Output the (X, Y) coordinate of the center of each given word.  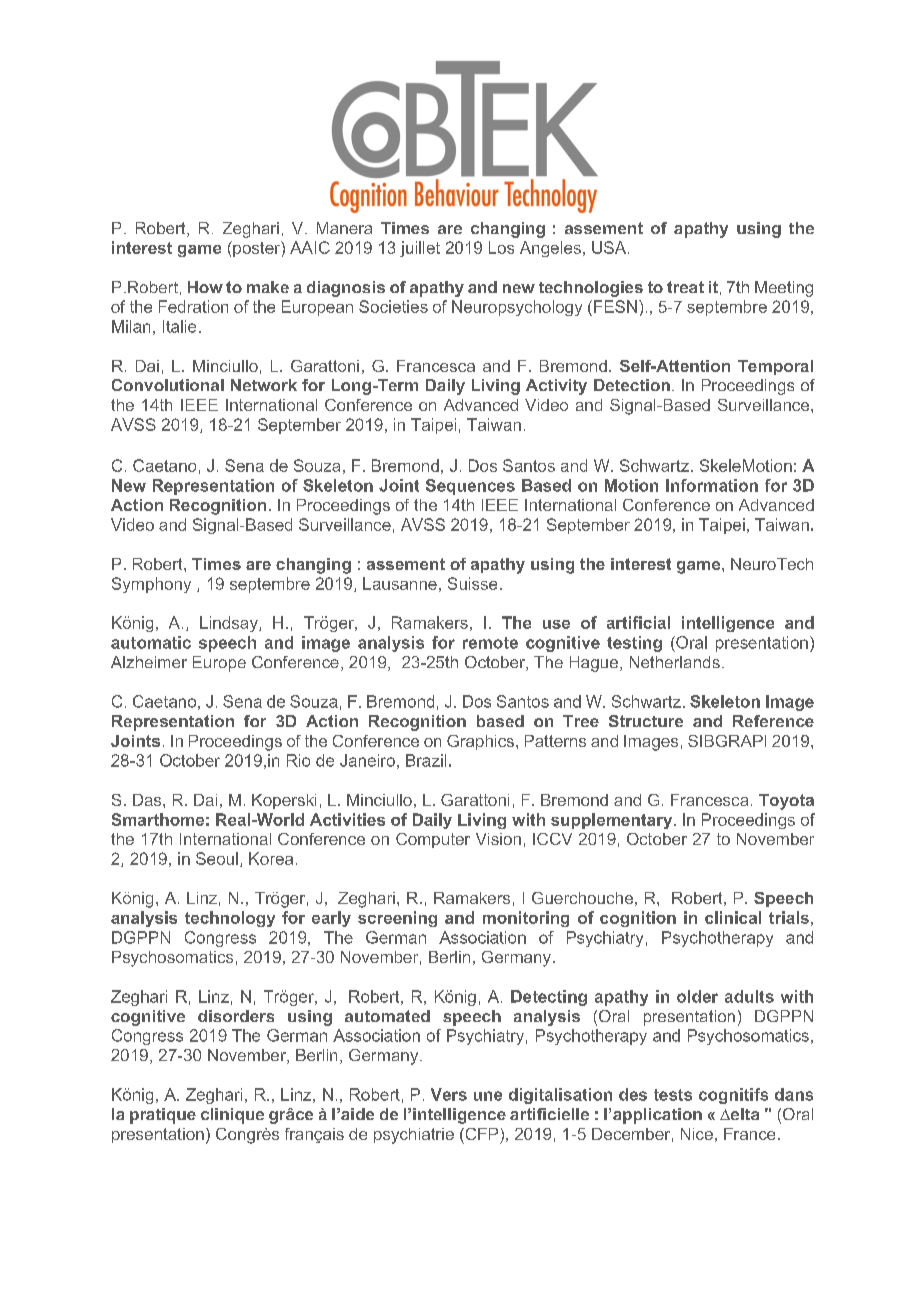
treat (685, 287)
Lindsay (230, 624)
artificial (638, 622)
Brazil (426, 760)
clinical (733, 917)
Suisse (472, 583)
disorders (236, 1016)
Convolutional (168, 385)
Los (501, 247)
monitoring (526, 919)
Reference (773, 721)
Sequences (470, 487)
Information (712, 485)
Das (148, 800)
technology (230, 919)
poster (256, 249)
